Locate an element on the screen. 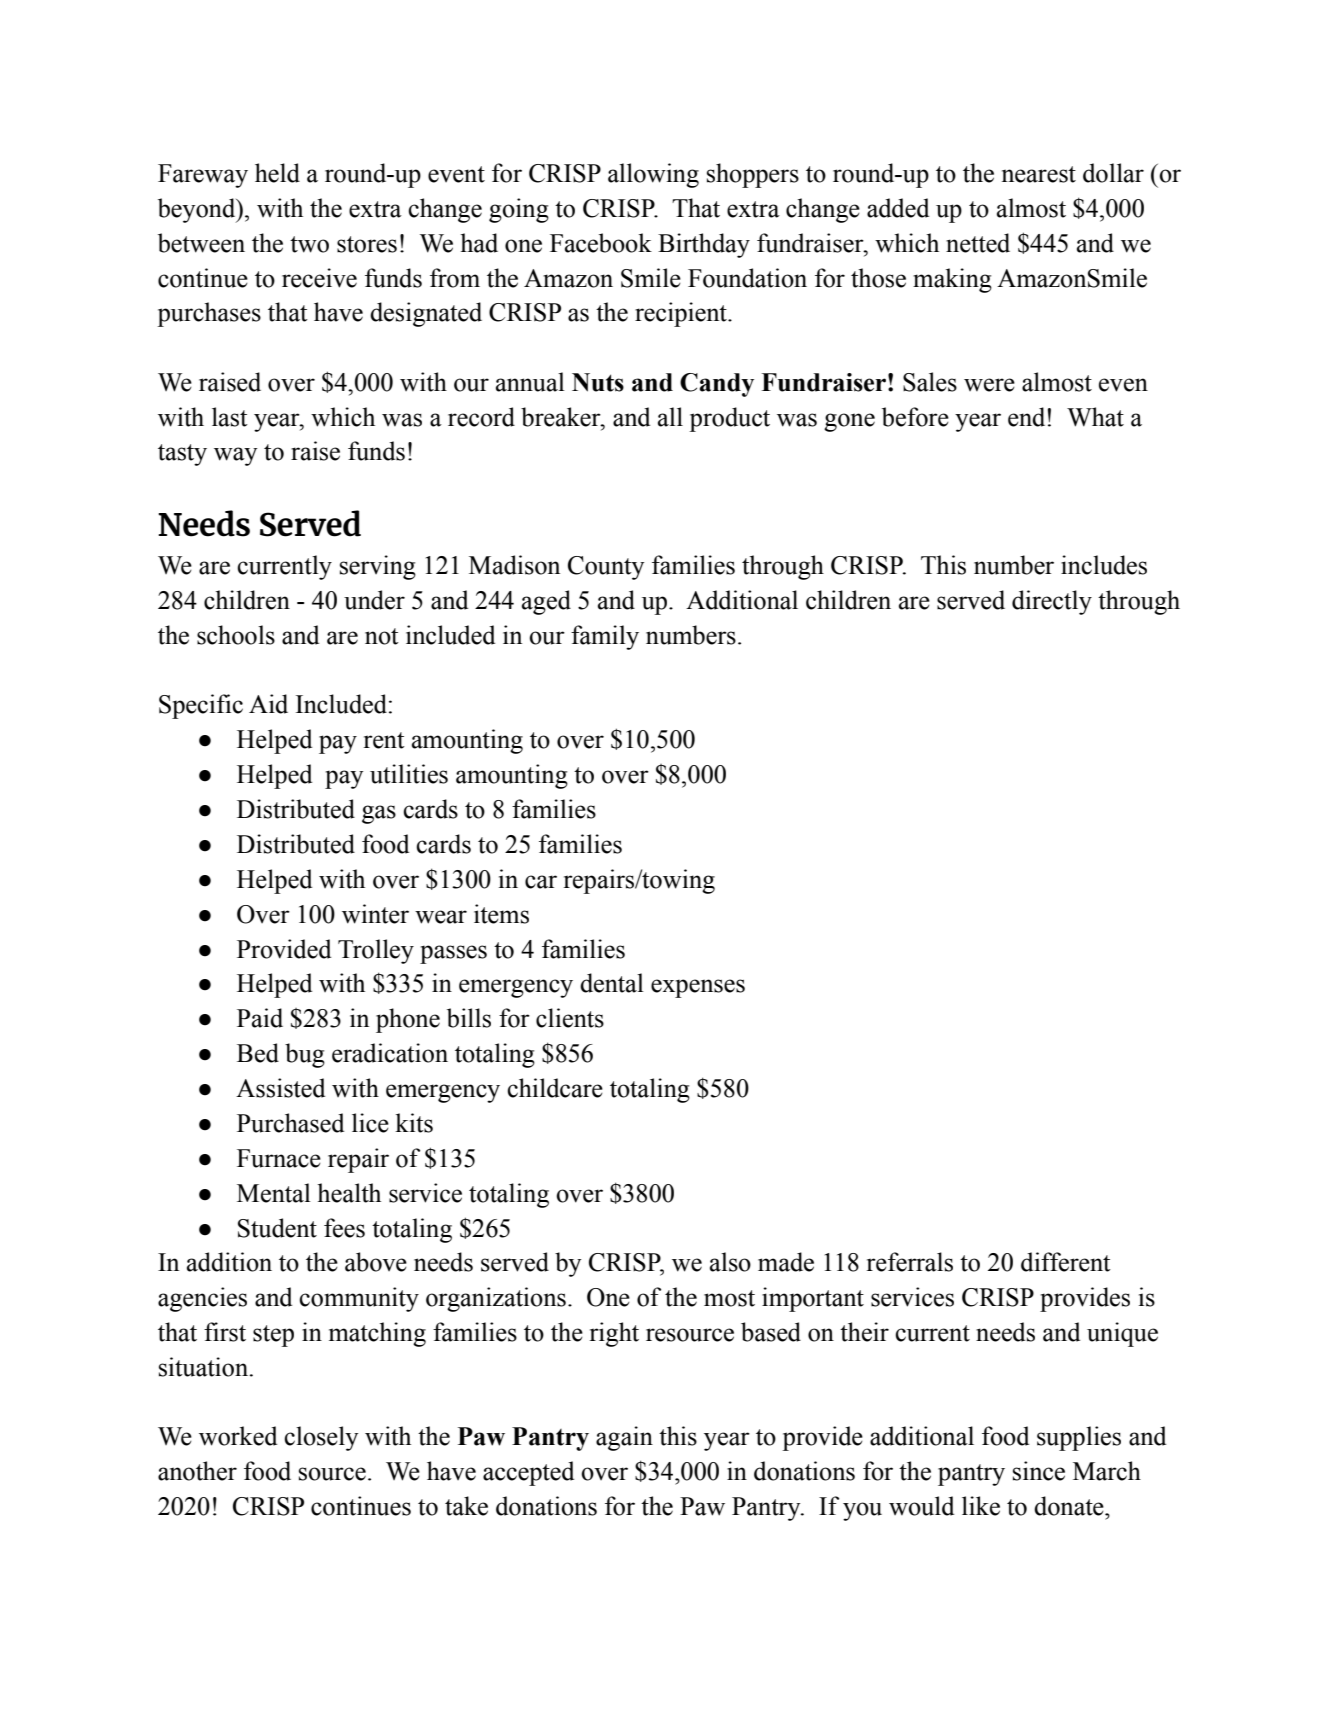  netted is located at coordinates (978, 243).
